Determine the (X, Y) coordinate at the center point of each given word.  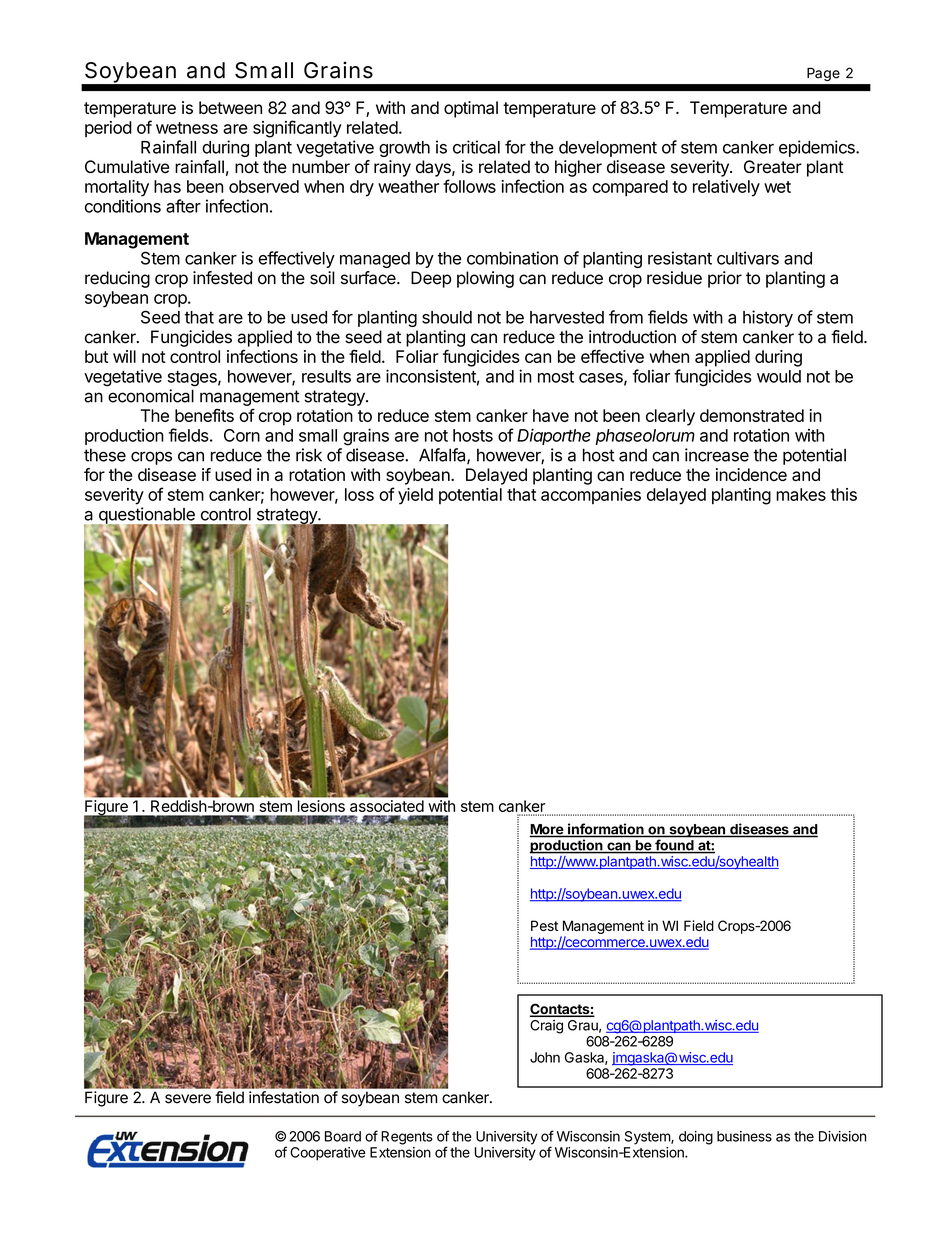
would (779, 376)
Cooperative (327, 1154)
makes (801, 494)
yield (415, 496)
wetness (187, 128)
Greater (773, 167)
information (606, 830)
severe (188, 1099)
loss (359, 494)
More (547, 830)
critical (476, 147)
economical (151, 396)
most (556, 377)
